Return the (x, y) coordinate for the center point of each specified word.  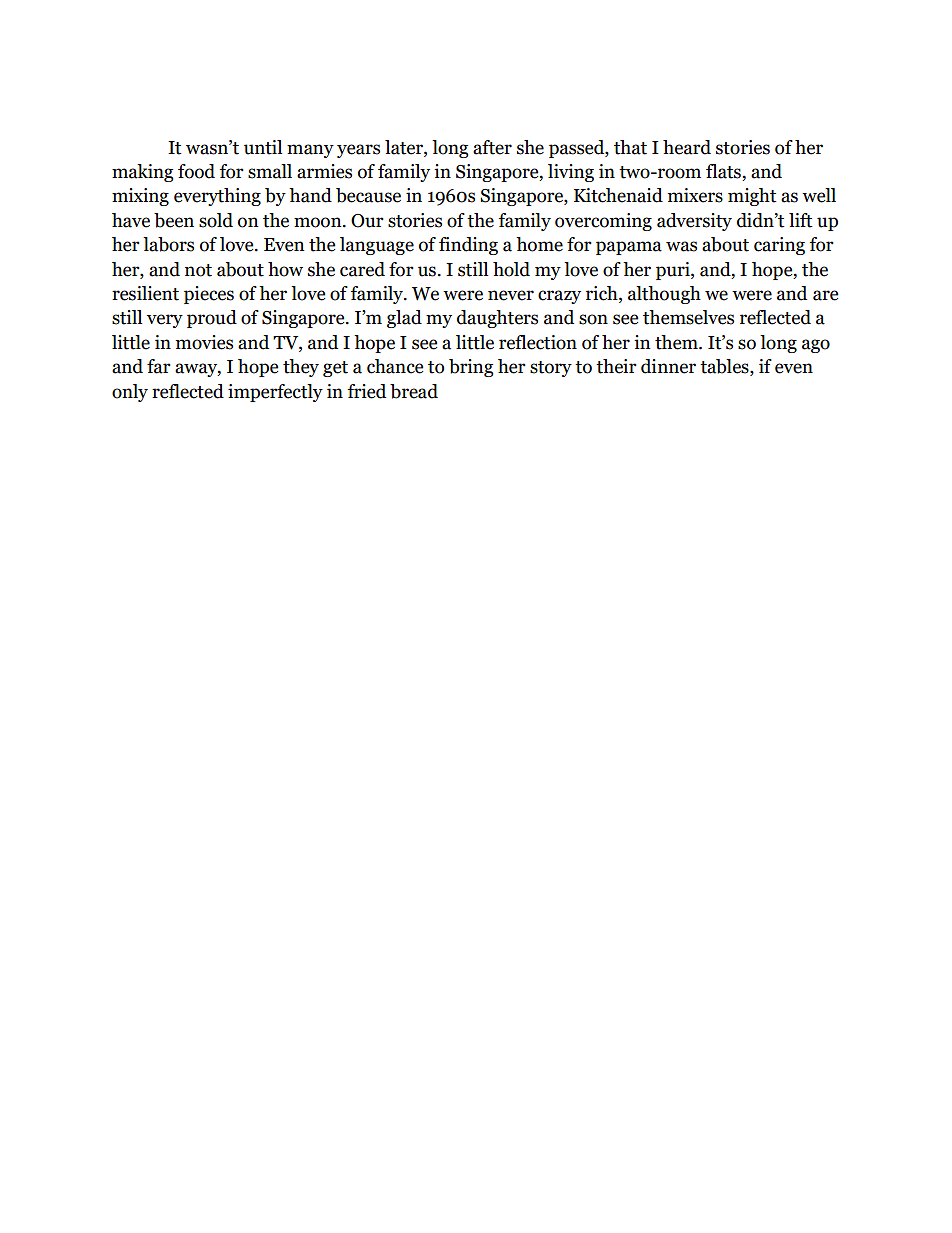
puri (674, 271)
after (492, 147)
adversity (694, 222)
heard (687, 147)
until (263, 147)
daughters (497, 319)
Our (367, 221)
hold (511, 269)
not (198, 270)
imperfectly (275, 393)
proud (212, 319)
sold (216, 220)
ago (816, 346)
